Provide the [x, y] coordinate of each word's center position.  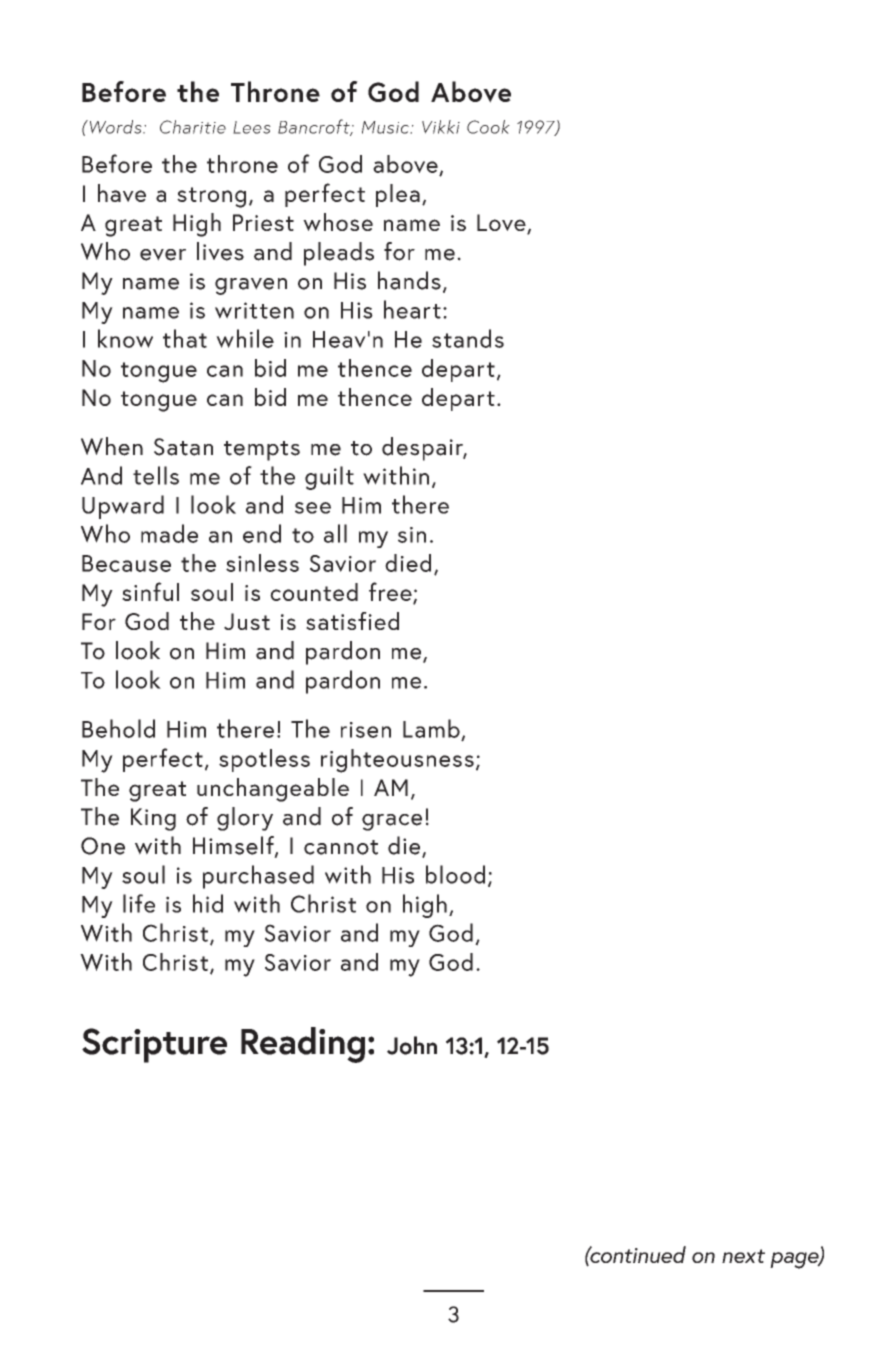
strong [211, 197]
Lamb [431, 728]
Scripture [154, 1045]
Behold [118, 728]
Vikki [441, 127]
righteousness [397, 761]
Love [502, 224]
